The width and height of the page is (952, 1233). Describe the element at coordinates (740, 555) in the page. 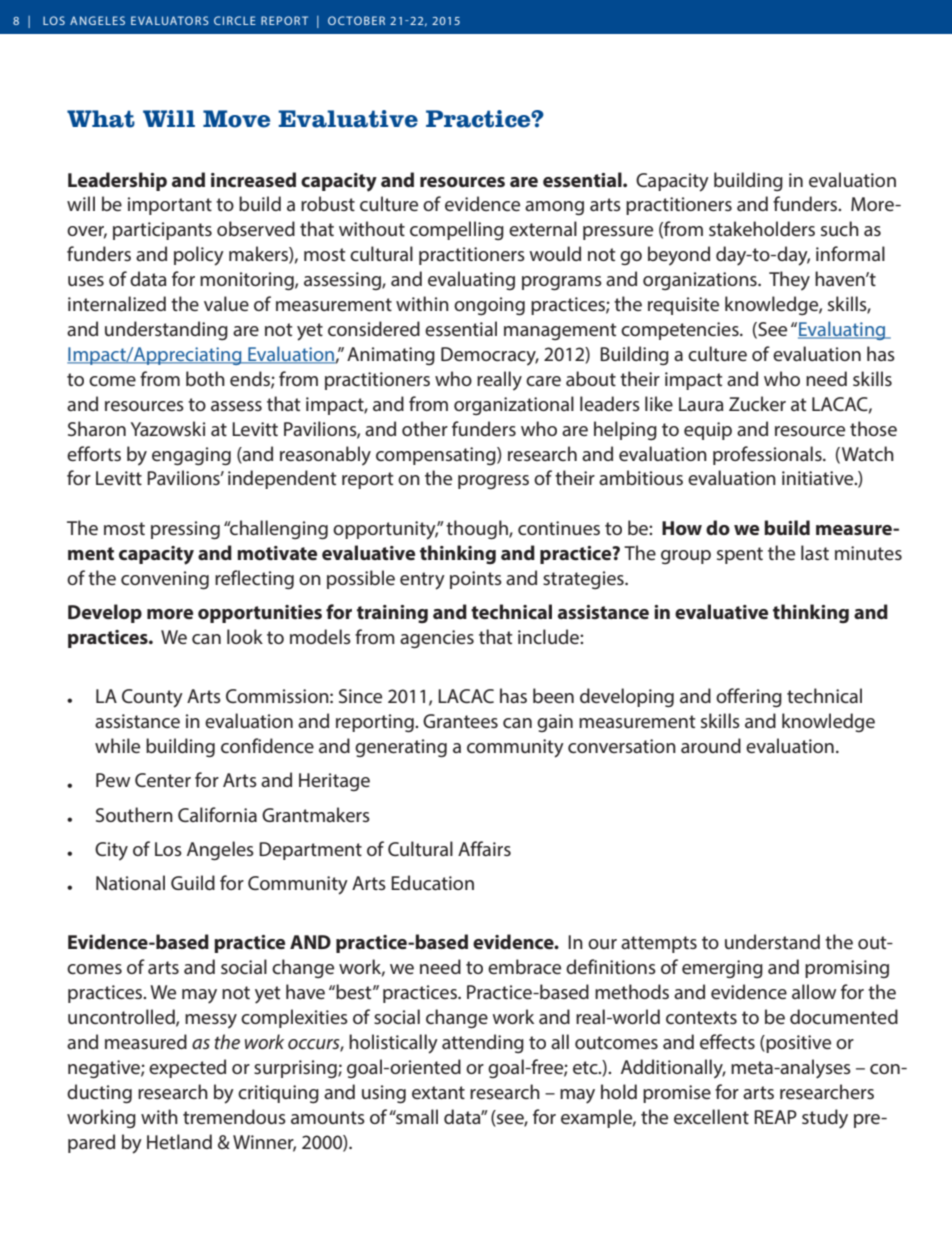

I see `spent` at that location.
